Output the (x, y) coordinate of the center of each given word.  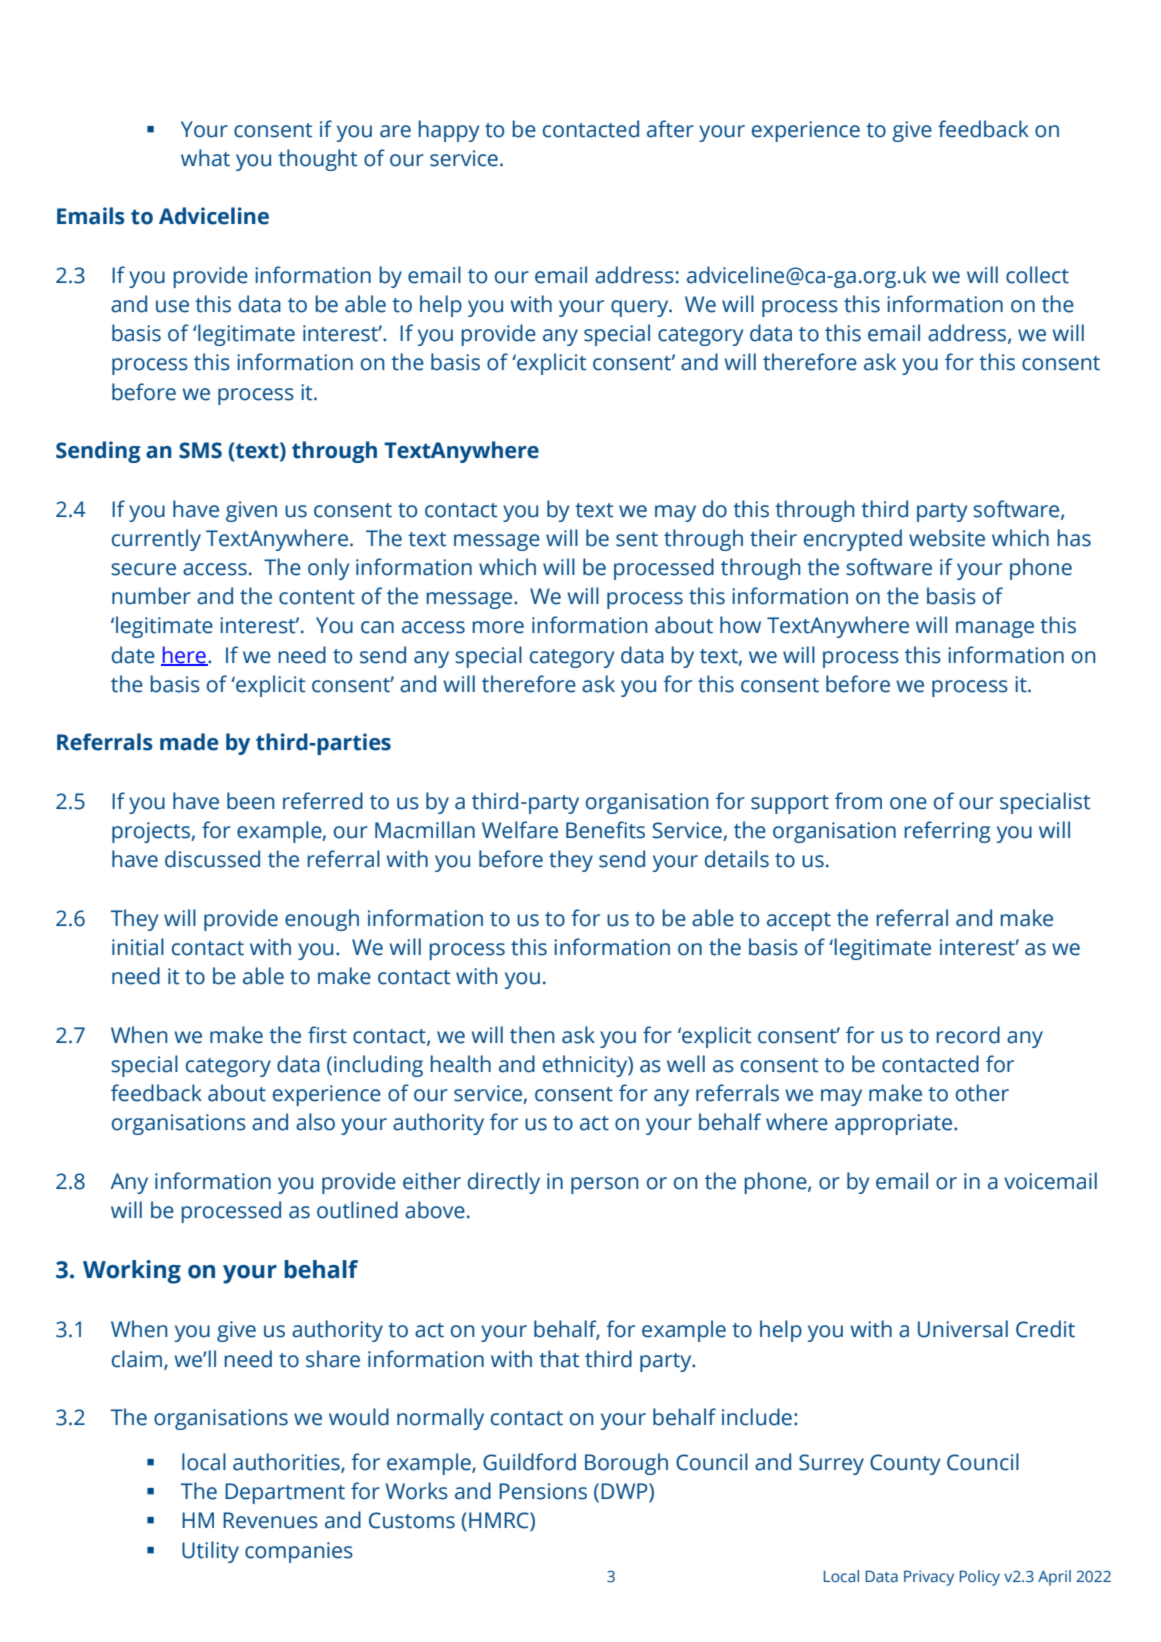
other (982, 1093)
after (670, 129)
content (317, 597)
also (315, 1122)
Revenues (270, 1520)
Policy (980, 1578)
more (498, 627)
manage (995, 629)
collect (1037, 275)
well (686, 1064)
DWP (625, 1492)
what (205, 158)
